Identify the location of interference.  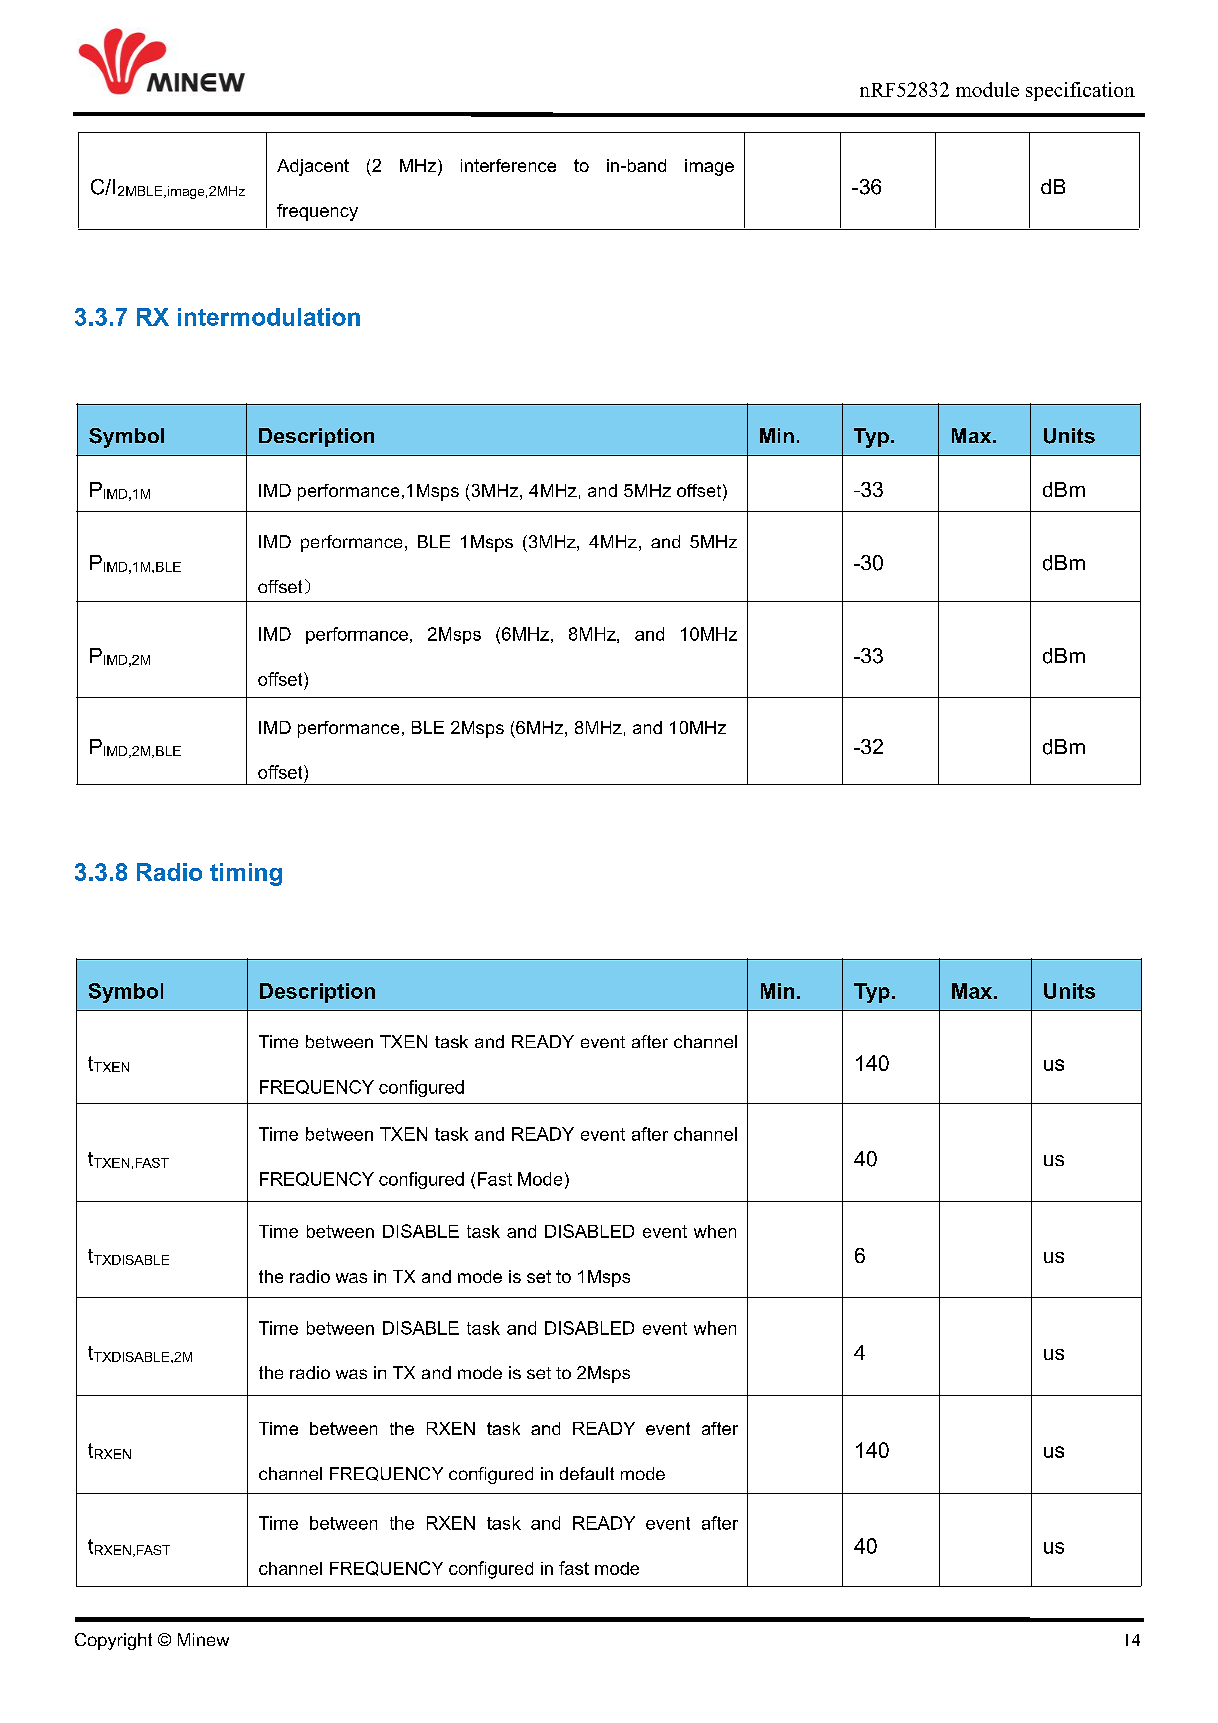
(508, 165).
